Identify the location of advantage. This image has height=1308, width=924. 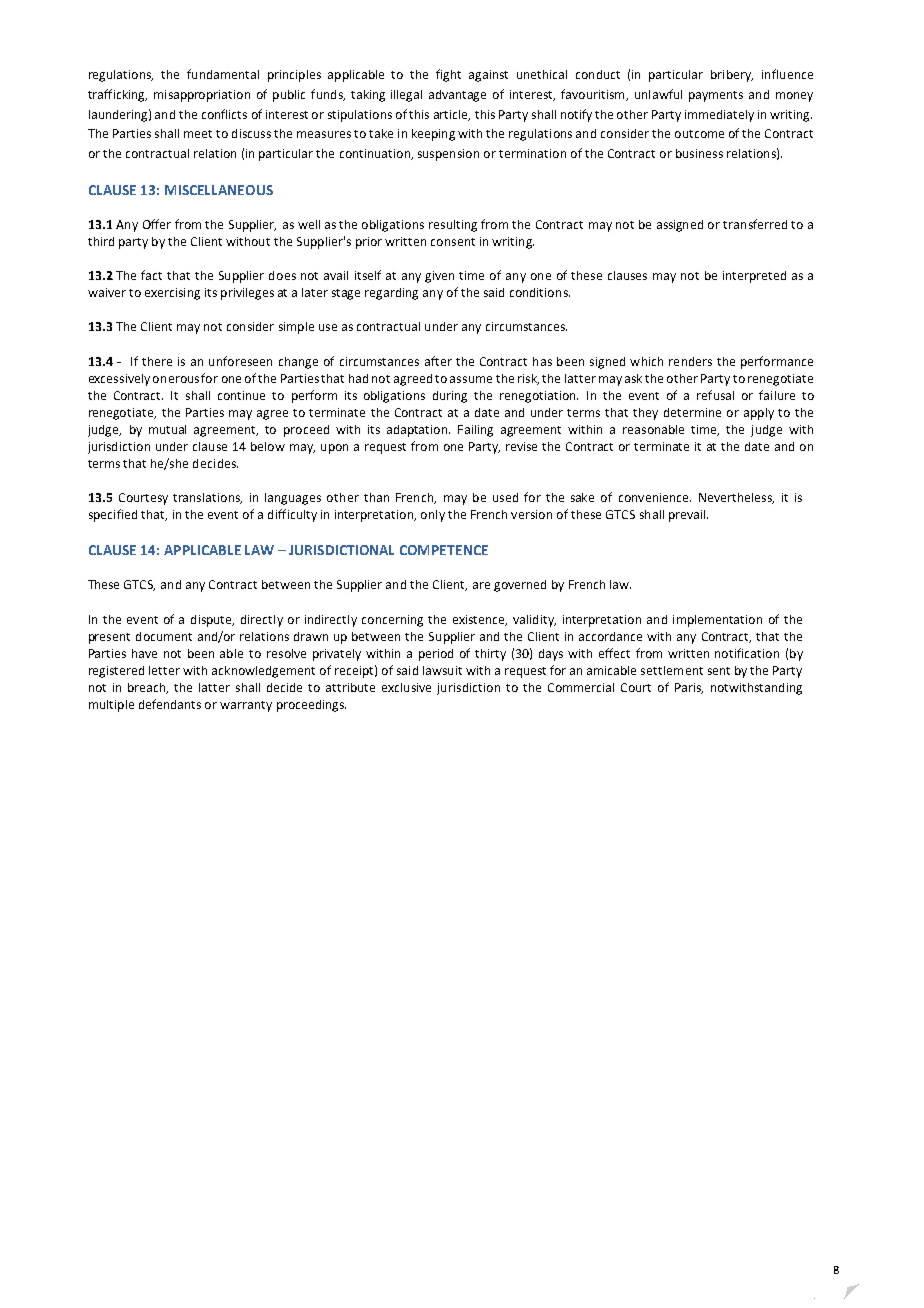
(457, 96).
